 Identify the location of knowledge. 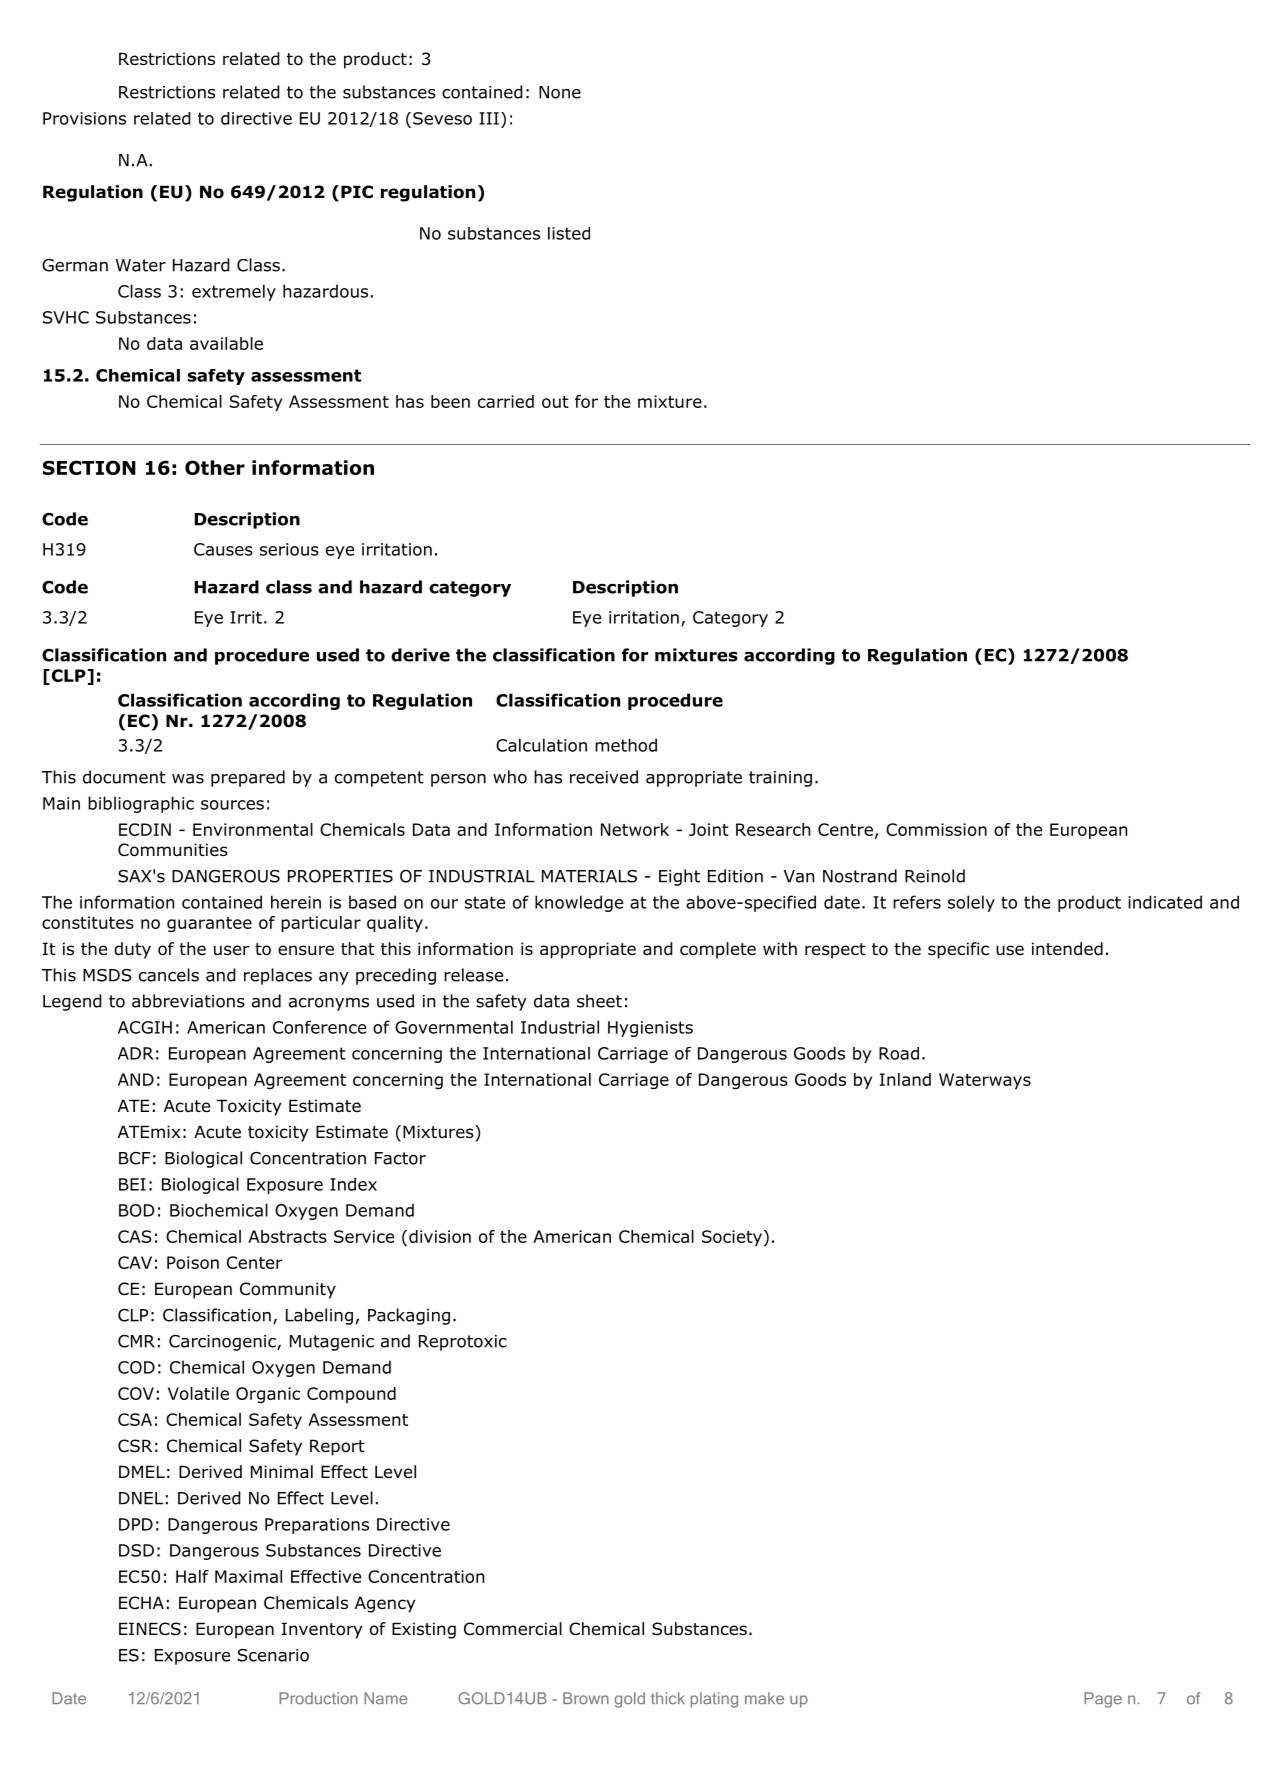
(579, 903).
